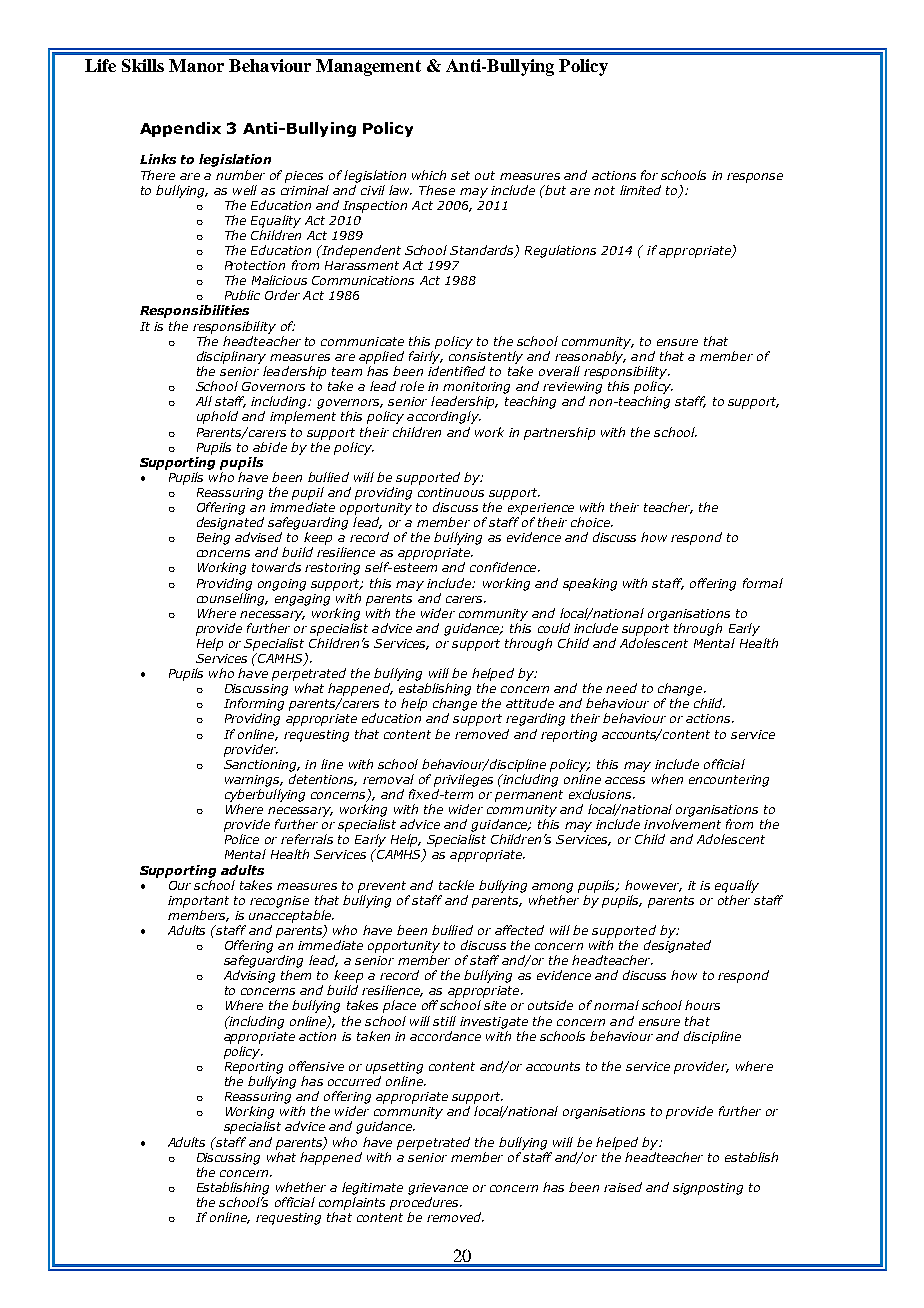 The image size is (924, 1308). What do you see at coordinates (231, 357) in the screenshot?
I see `disciplinary` at bounding box center [231, 357].
